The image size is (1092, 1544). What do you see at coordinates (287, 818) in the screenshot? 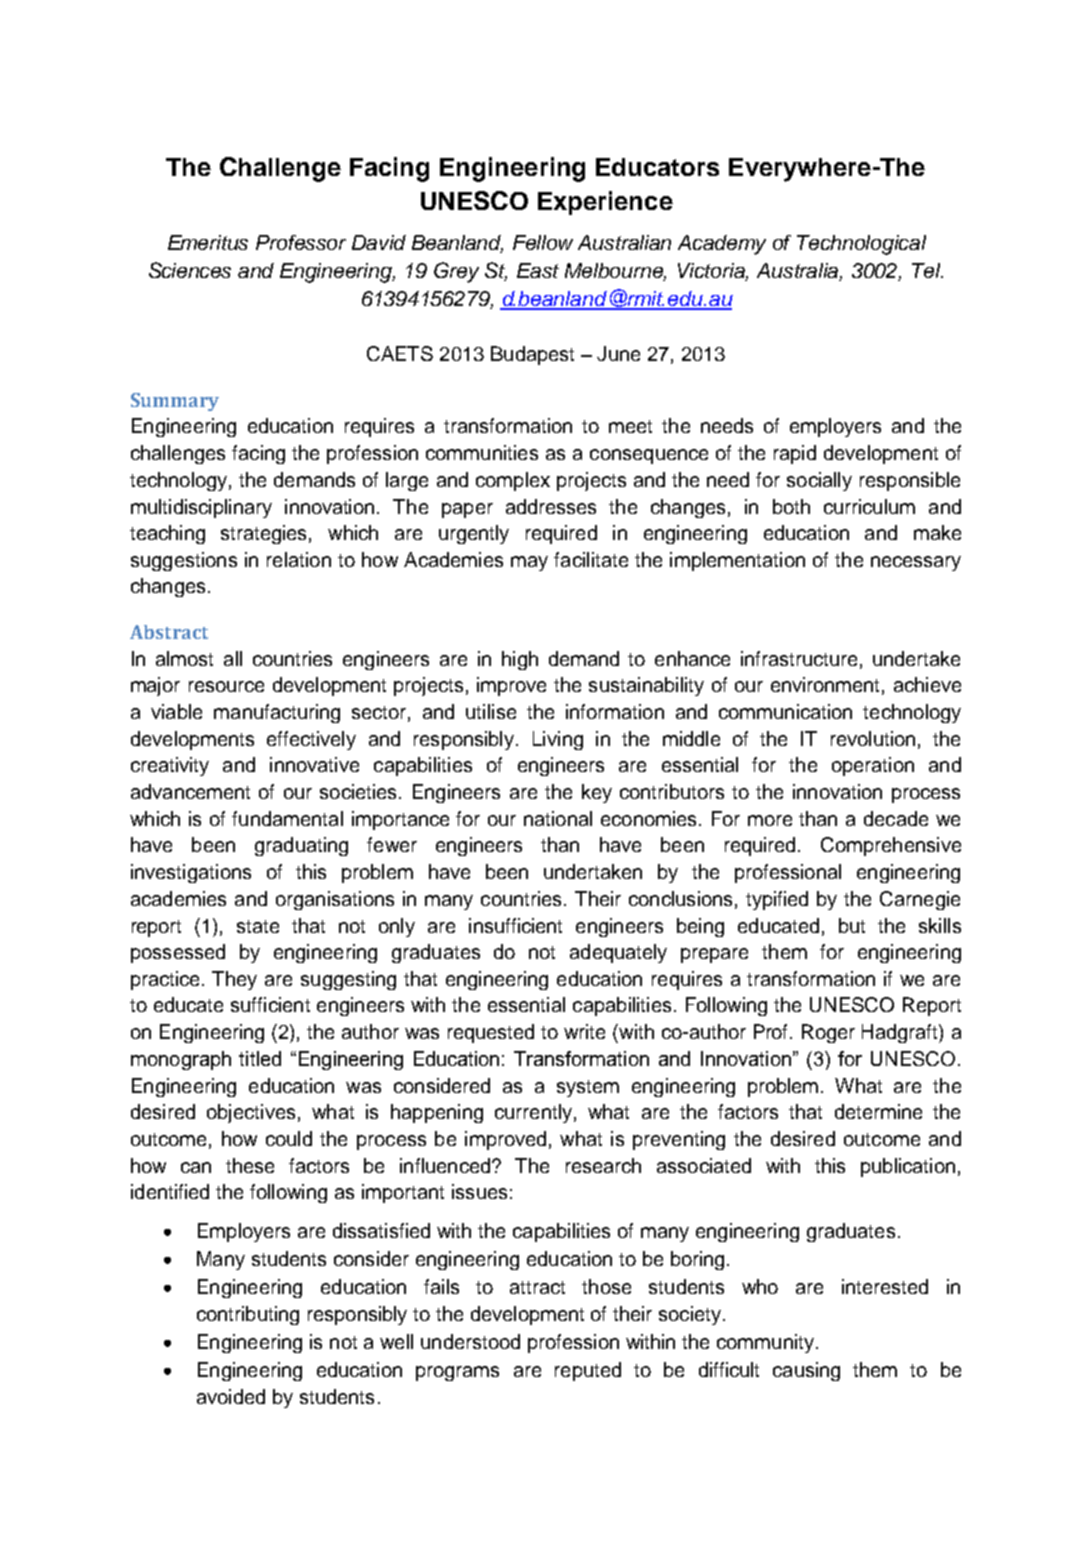
I see `fundamental` at bounding box center [287, 818].
